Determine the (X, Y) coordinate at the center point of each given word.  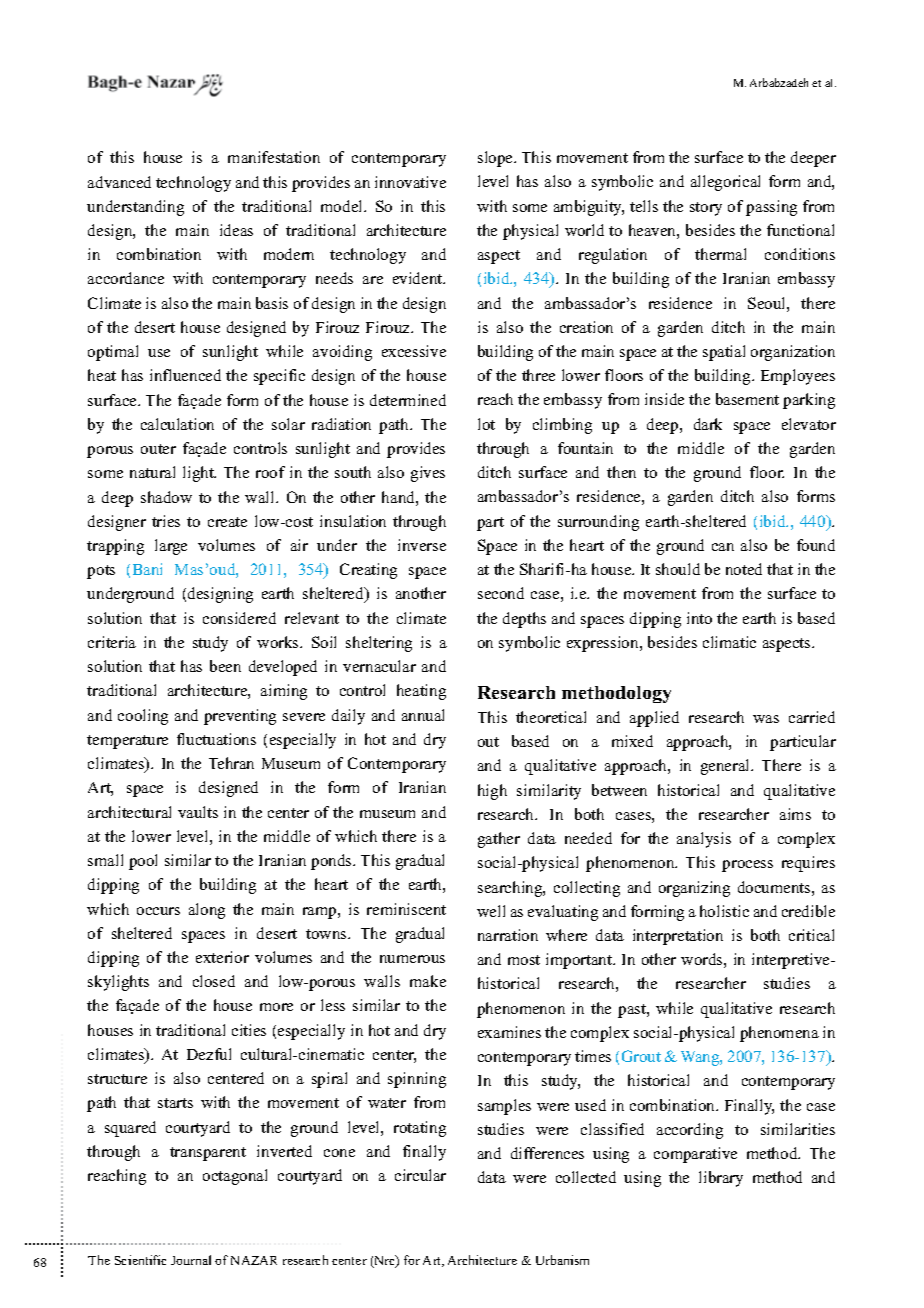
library (721, 1179)
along (207, 911)
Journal (191, 1260)
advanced (119, 182)
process (747, 866)
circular (420, 1175)
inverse (422, 545)
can (723, 547)
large (171, 547)
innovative (410, 182)
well (491, 911)
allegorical (725, 183)
